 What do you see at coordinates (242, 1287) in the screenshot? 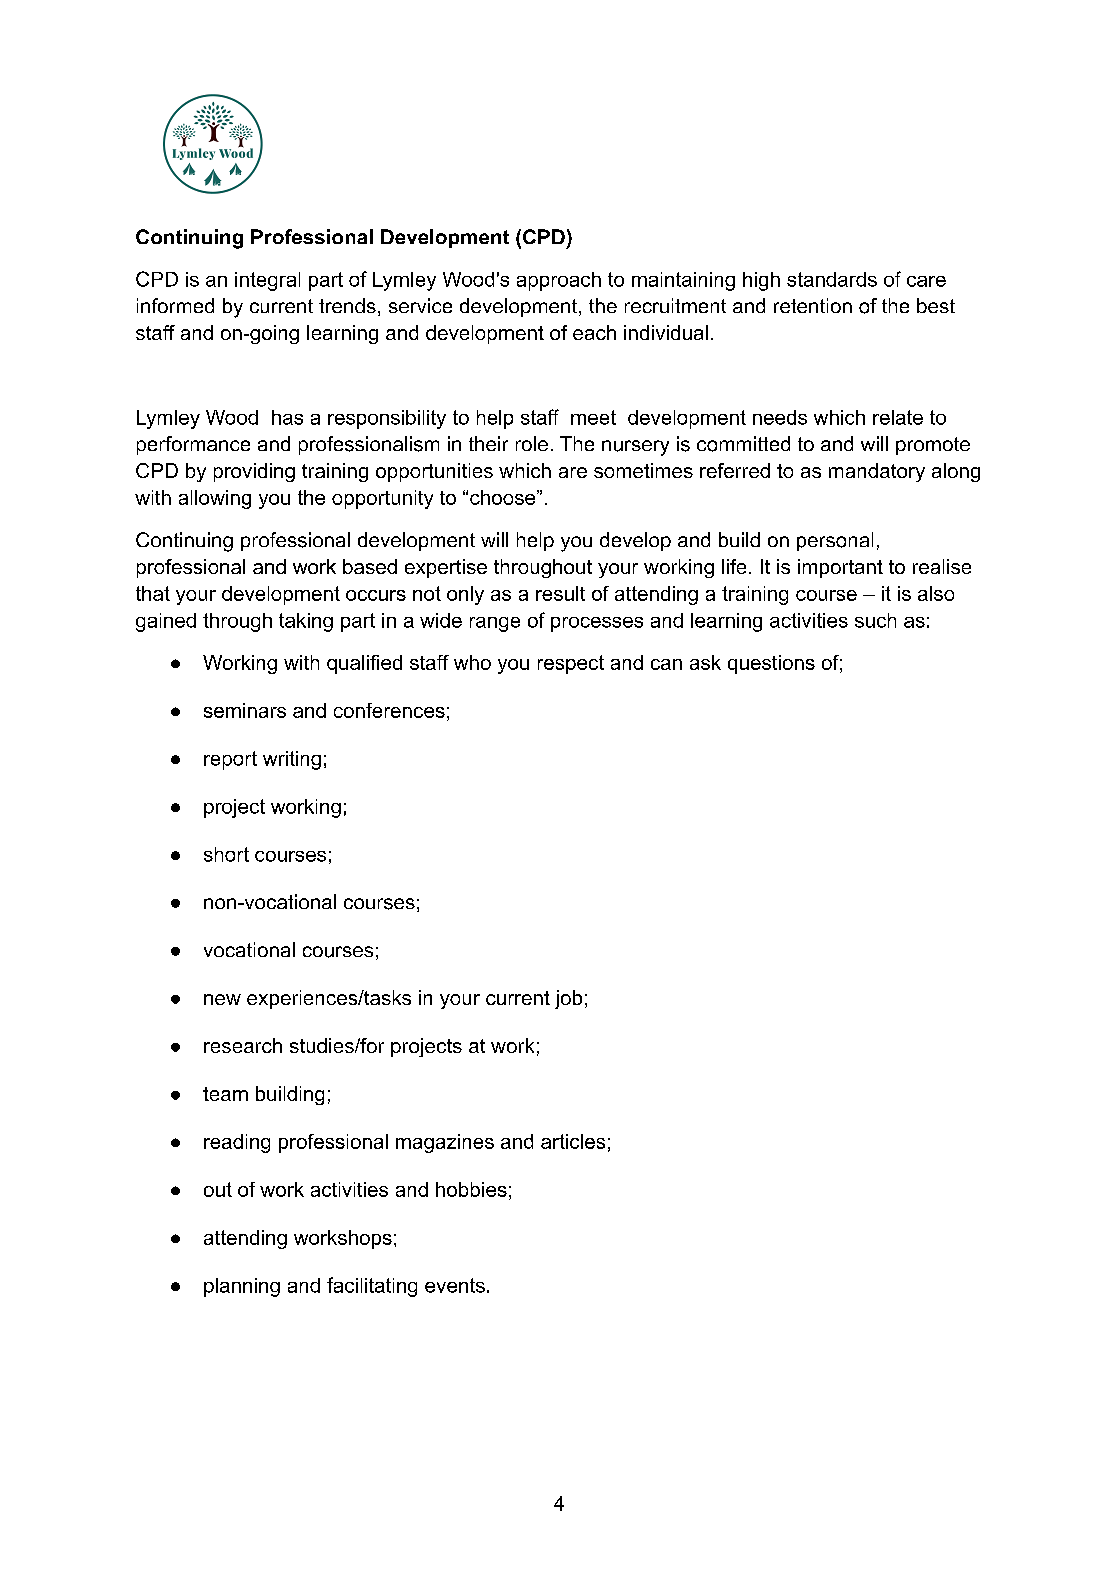
I see `planning` at bounding box center [242, 1287].
